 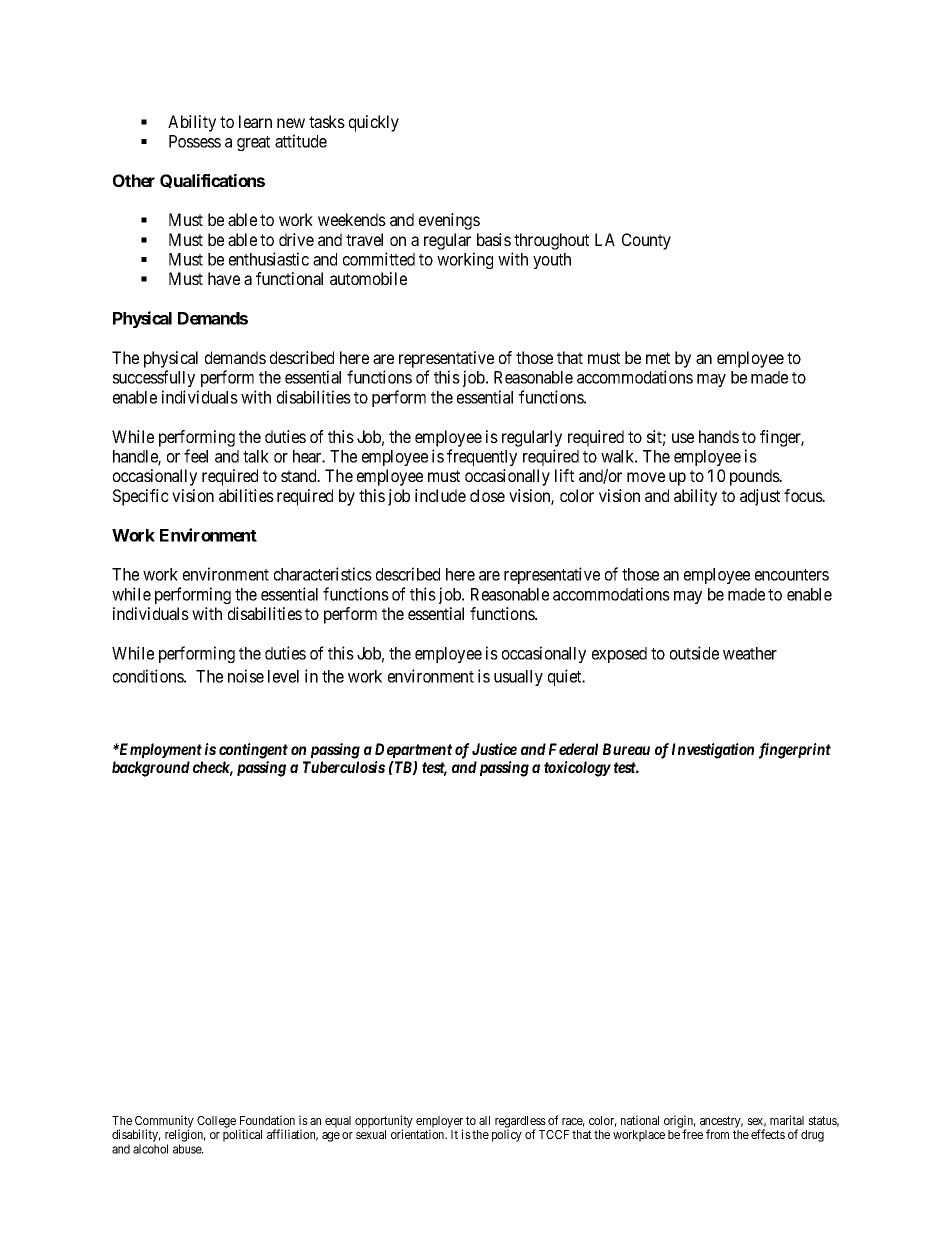 I want to click on frequently, so click(x=482, y=457).
